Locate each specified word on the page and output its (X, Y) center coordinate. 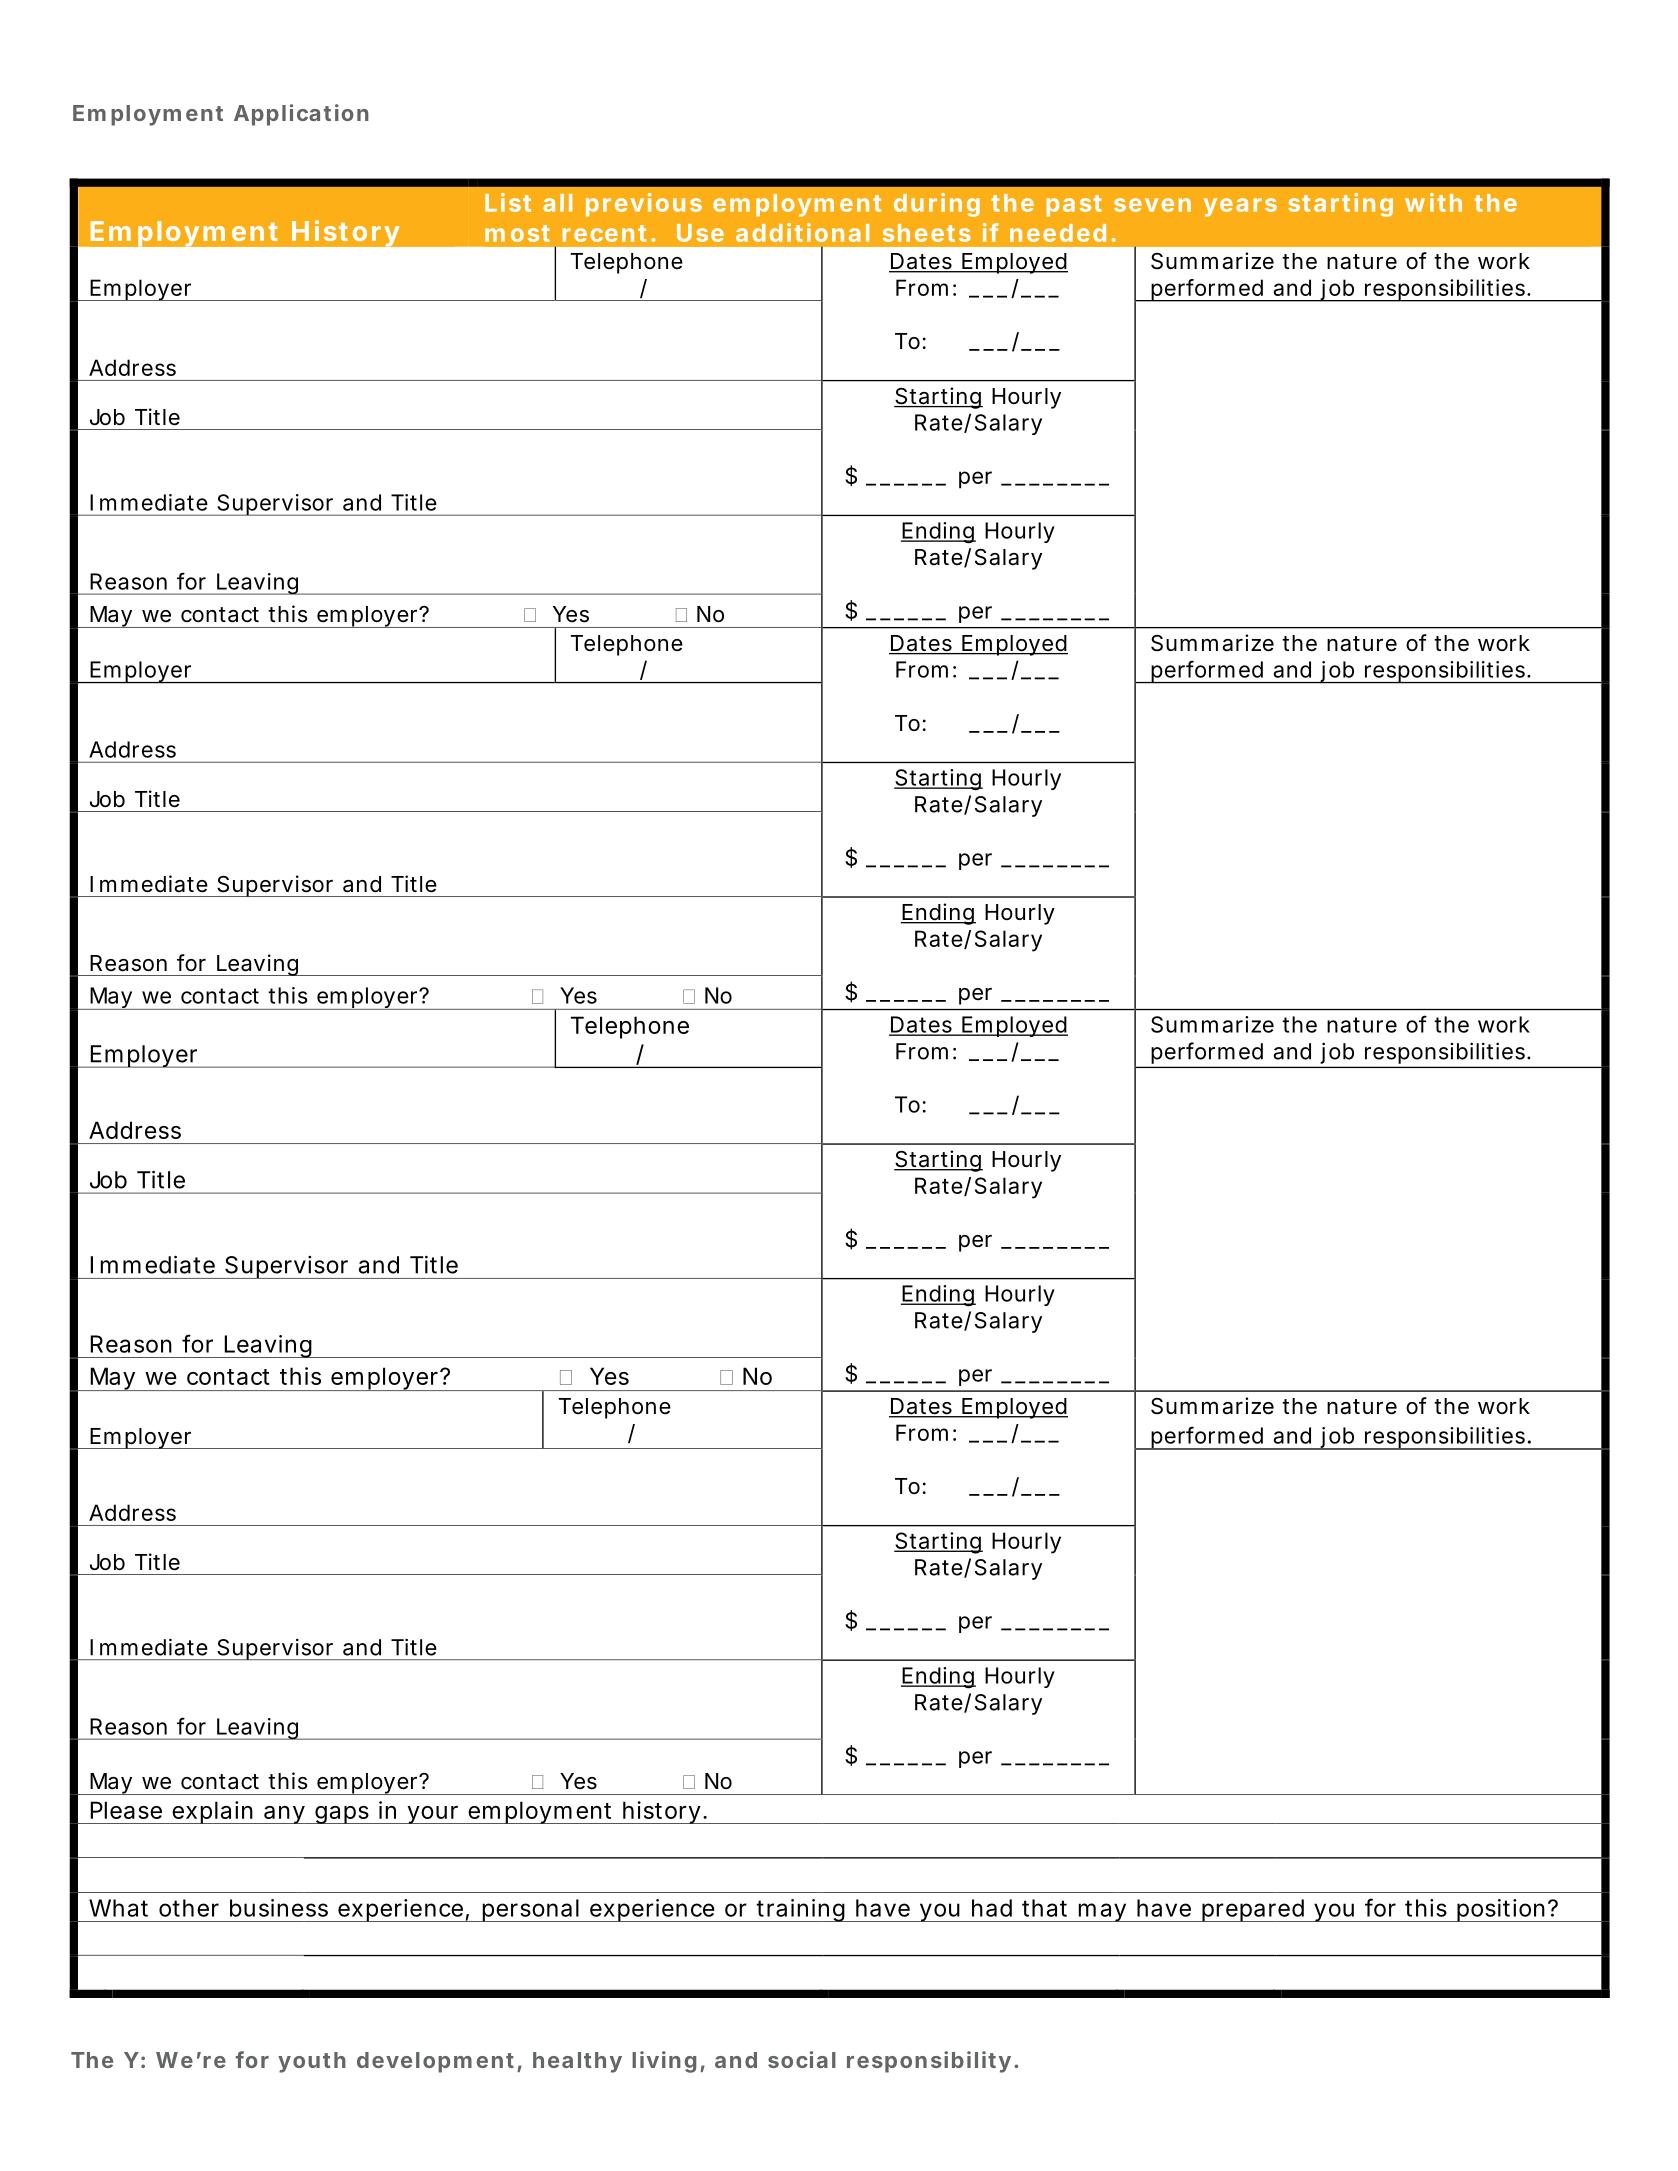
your (435, 1815)
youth (312, 2062)
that (1044, 1908)
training (804, 1910)
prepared (1255, 1910)
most (517, 233)
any (287, 1815)
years (1240, 207)
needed (1058, 233)
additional (802, 232)
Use (700, 233)
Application (301, 115)
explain (215, 1812)
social (802, 2059)
